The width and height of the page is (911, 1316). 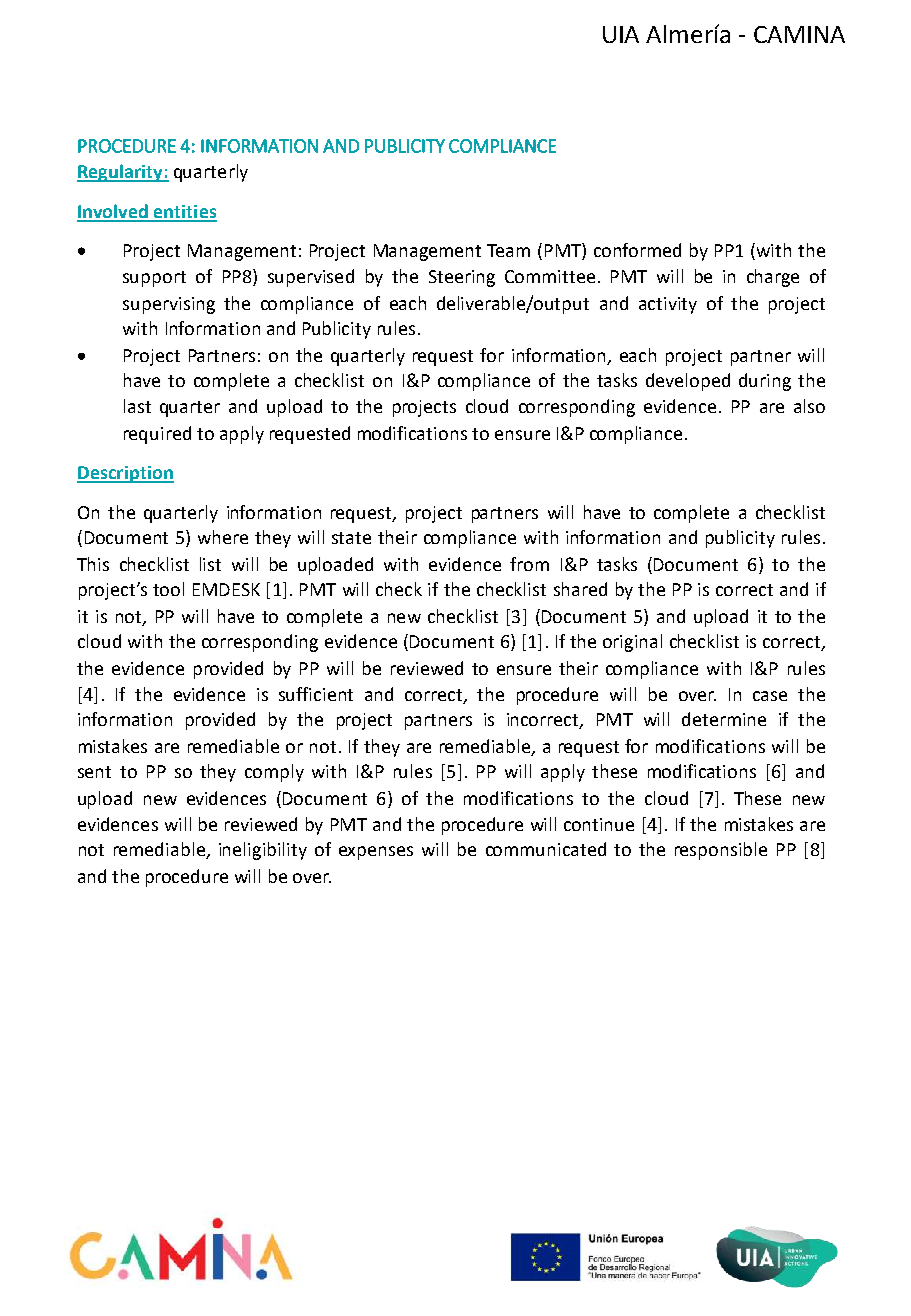 I want to click on UIA, so click(x=621, y=34).
